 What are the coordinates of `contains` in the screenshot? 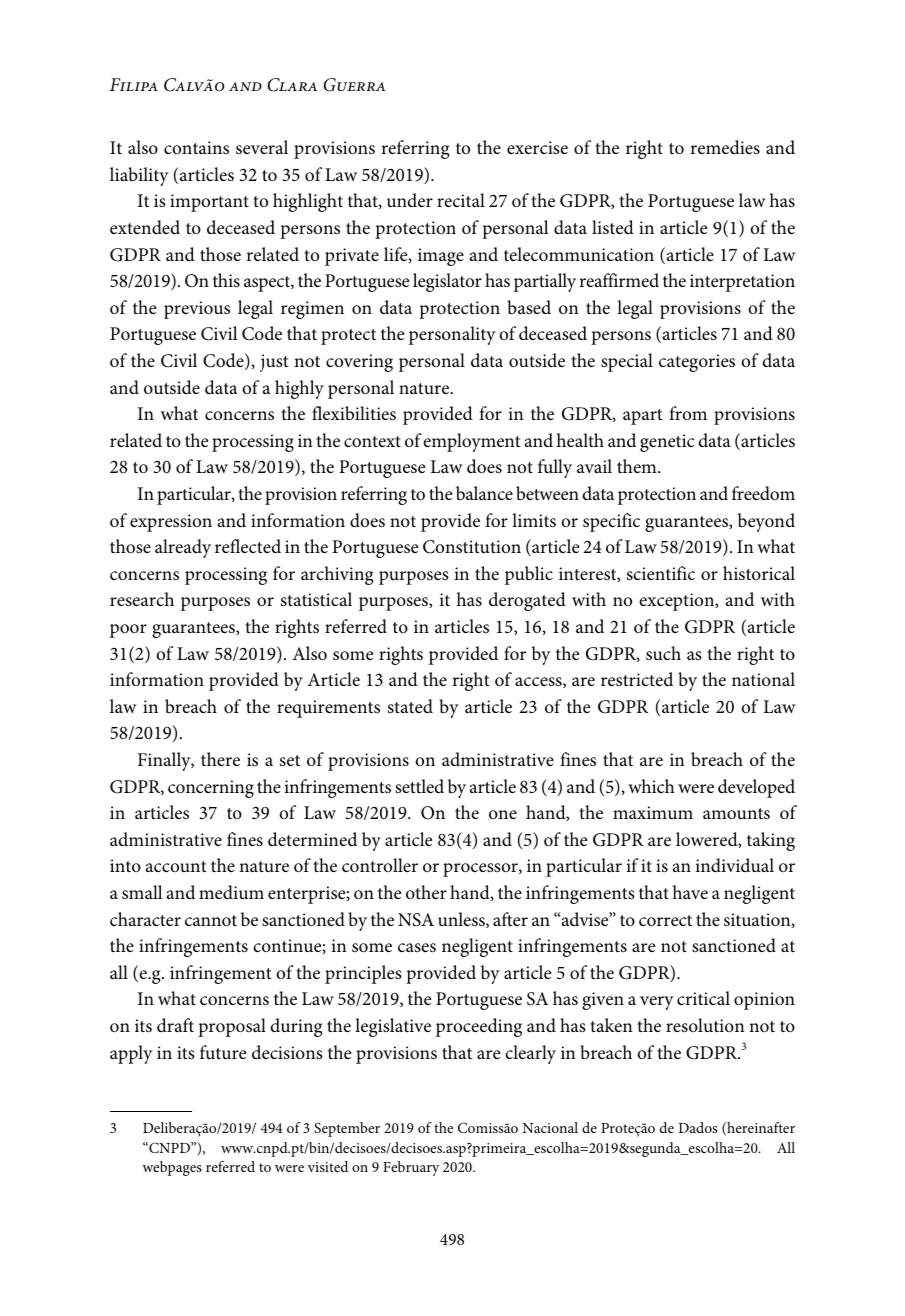 It's located at (196, 147).
